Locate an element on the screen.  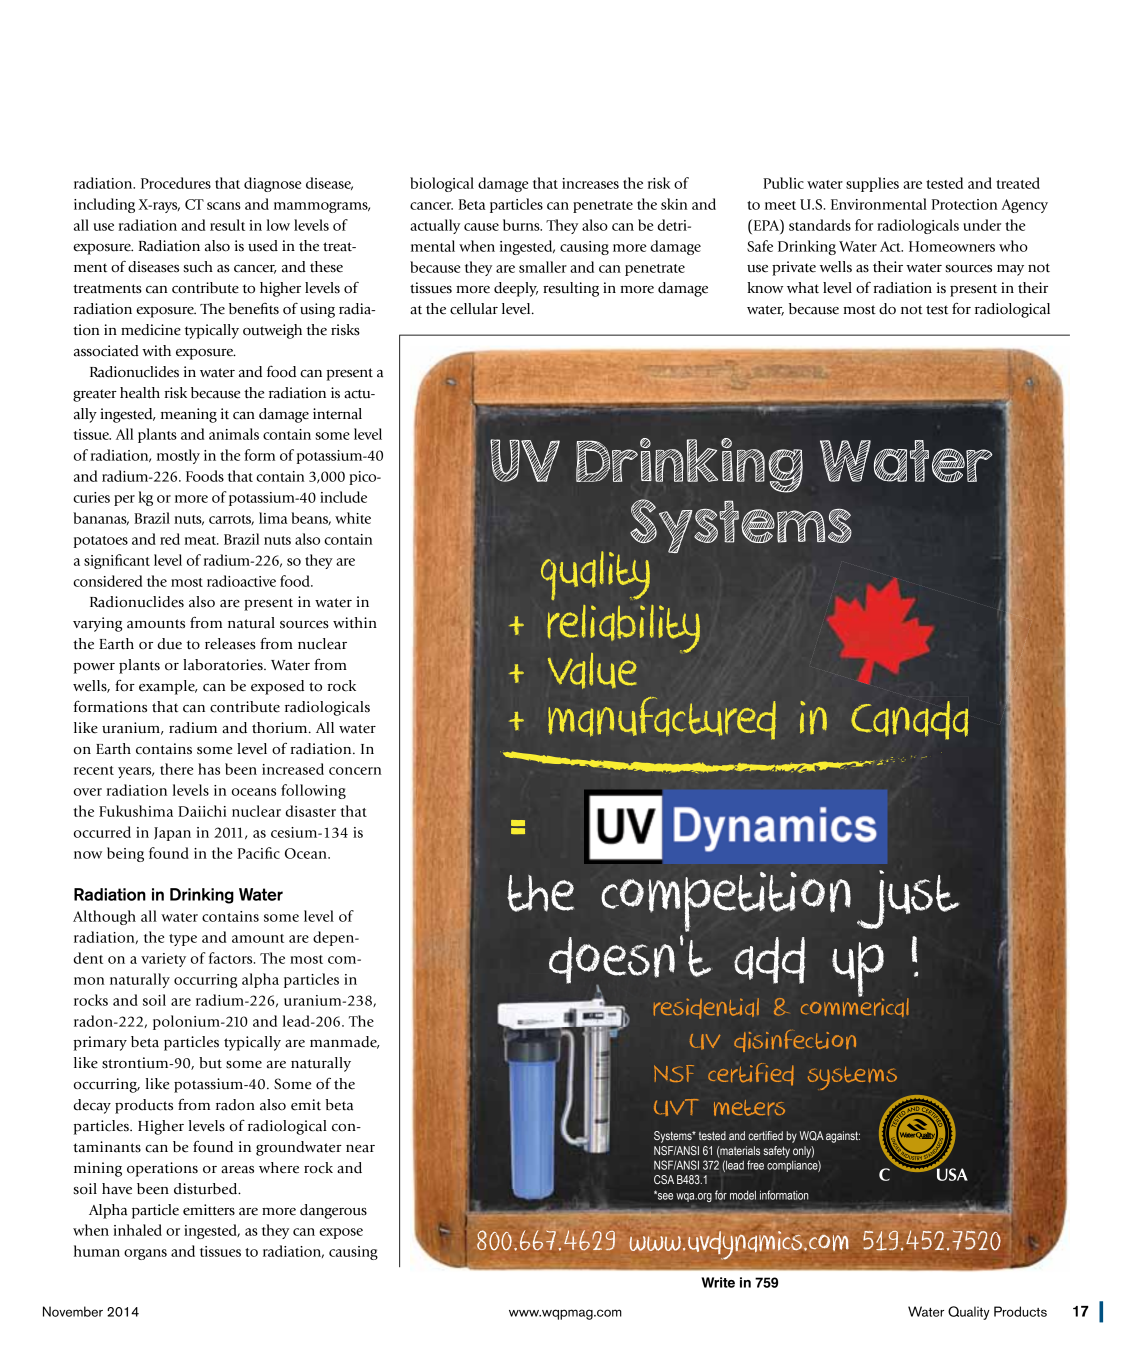
organs is located at coordinates (145, 1254).
